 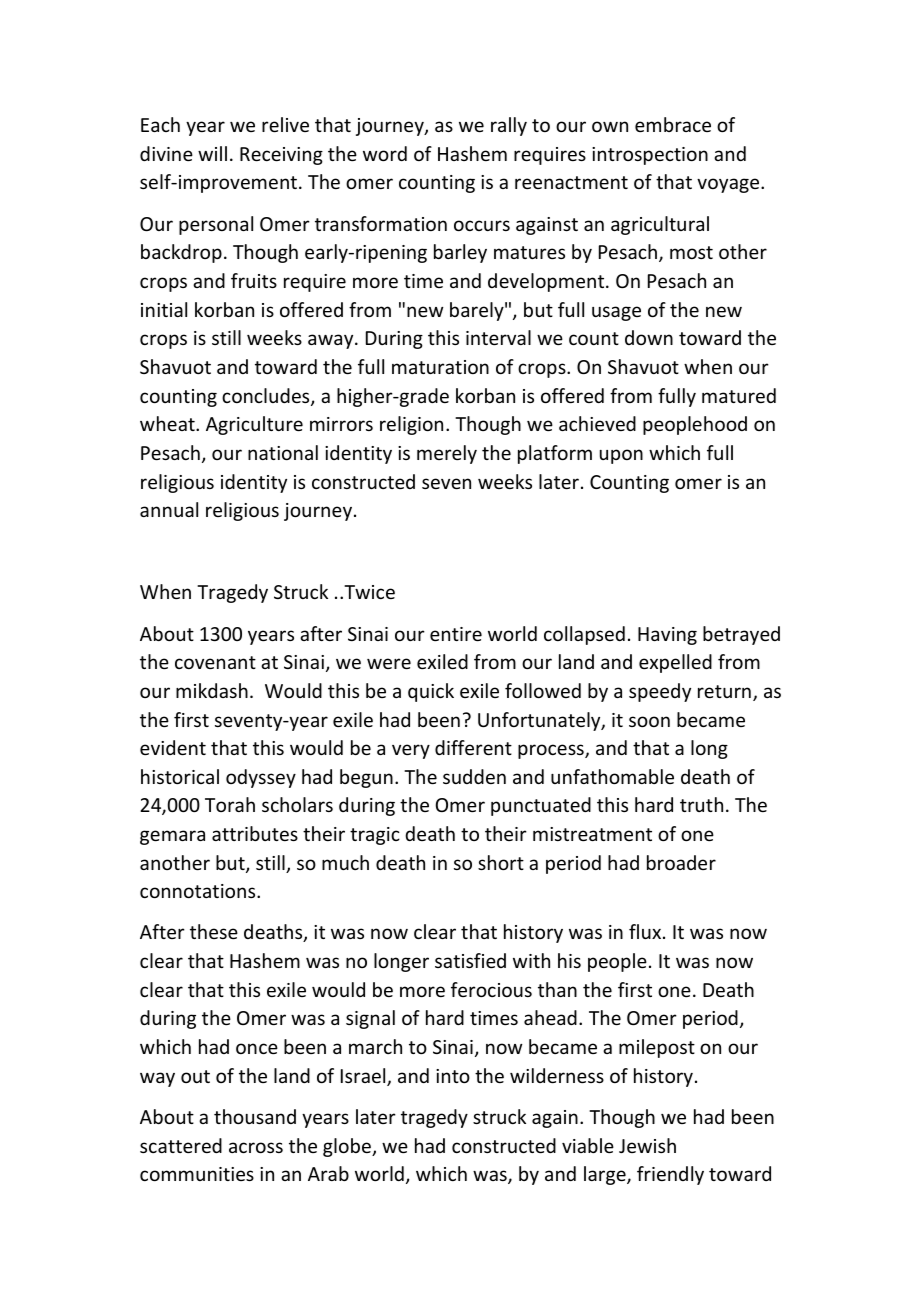 What do you see at coordinates (283, 452) in the document?
I see `national` at bounding box center [283, 452].
